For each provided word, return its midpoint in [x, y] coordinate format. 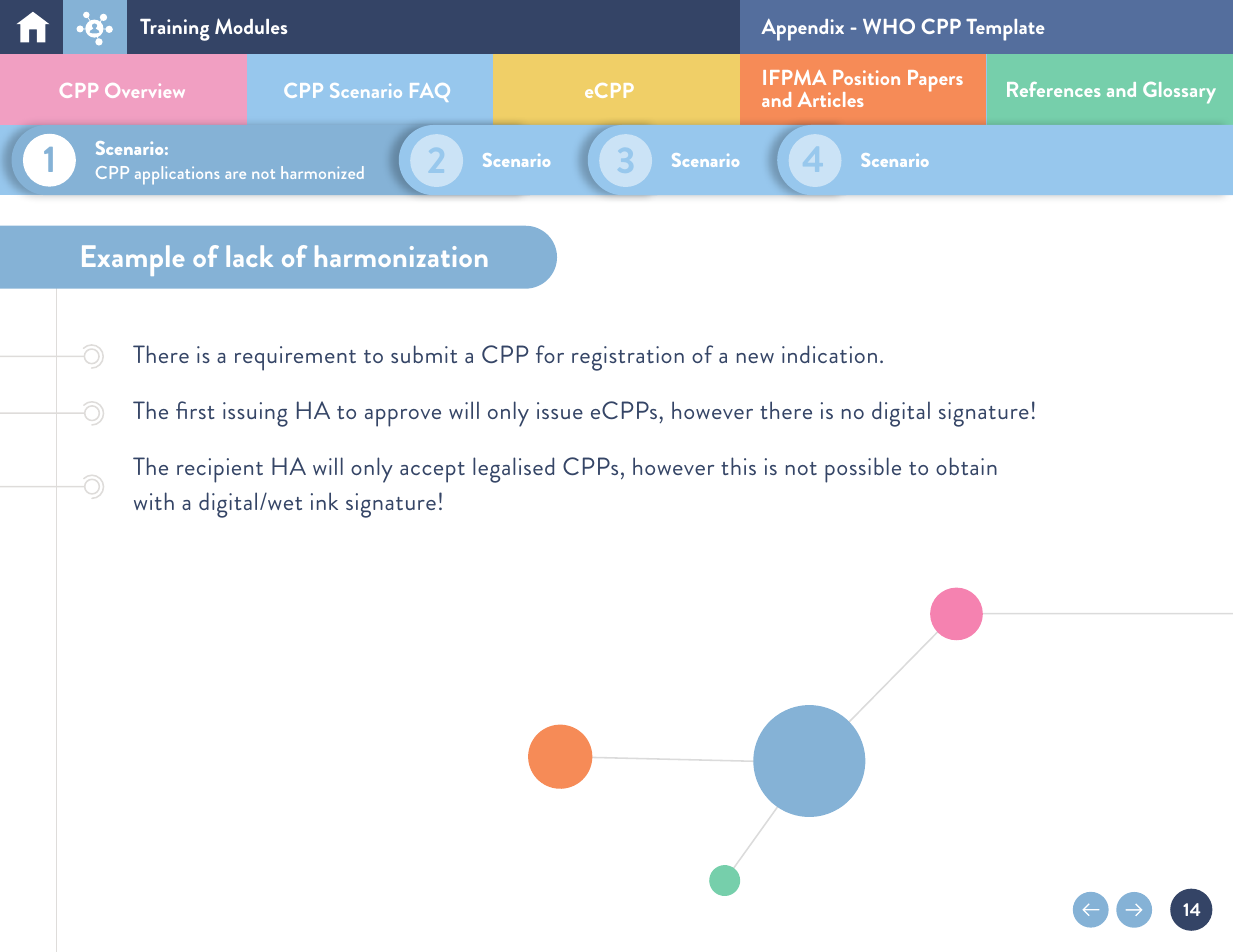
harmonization [401, 256]
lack [249, 256]
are [235, 175]
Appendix [802, 30]
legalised [513, 470]
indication [829, 354]
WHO [889, 26]
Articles [831, 99]
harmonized [322, 172]
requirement [295, 358]
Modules [251, 26]
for [550, 354]
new [755, 358]
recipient [220, 470]
